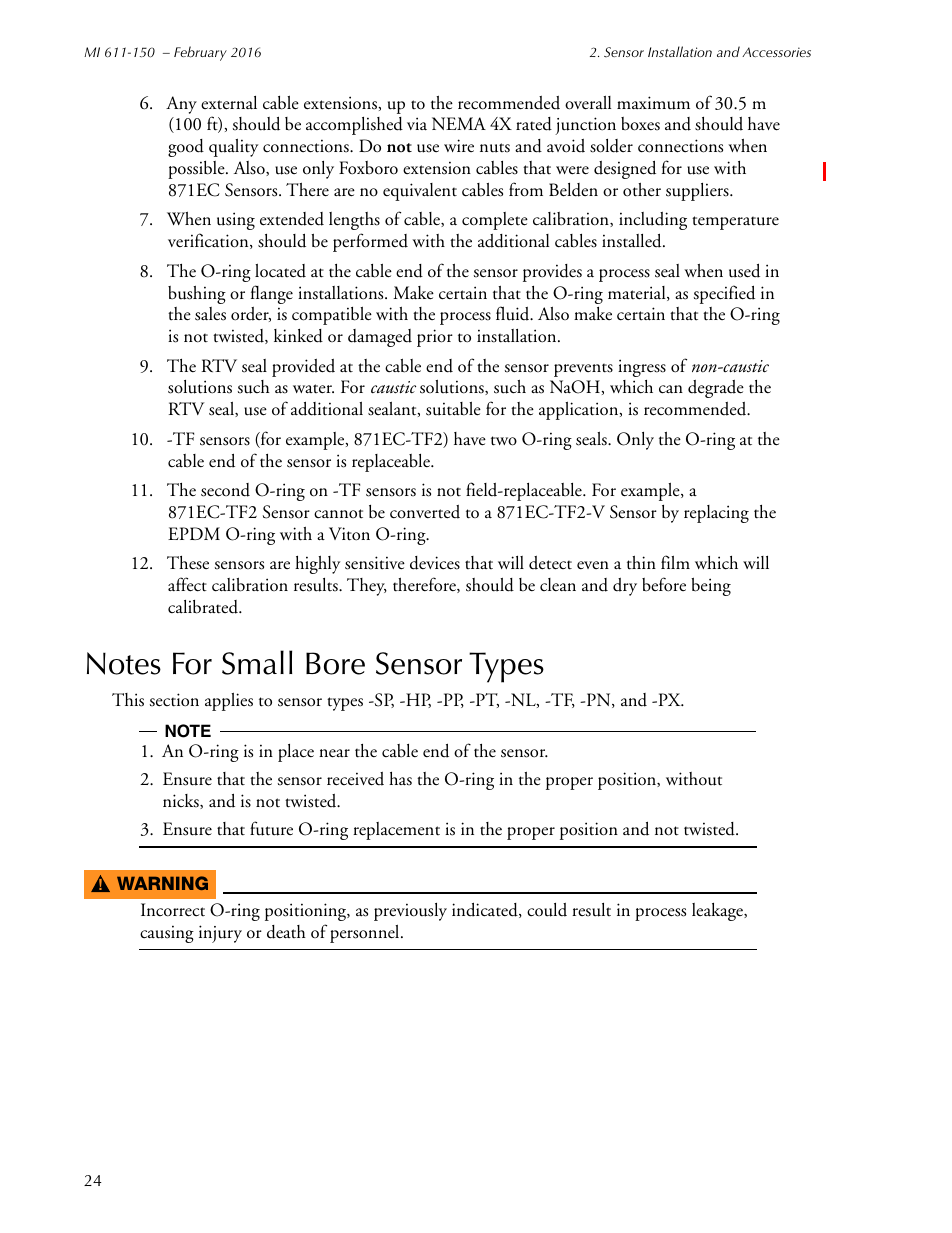  Describe the element at coordinates (716, 389) in the screenshot. I see `degrade` at that location.
